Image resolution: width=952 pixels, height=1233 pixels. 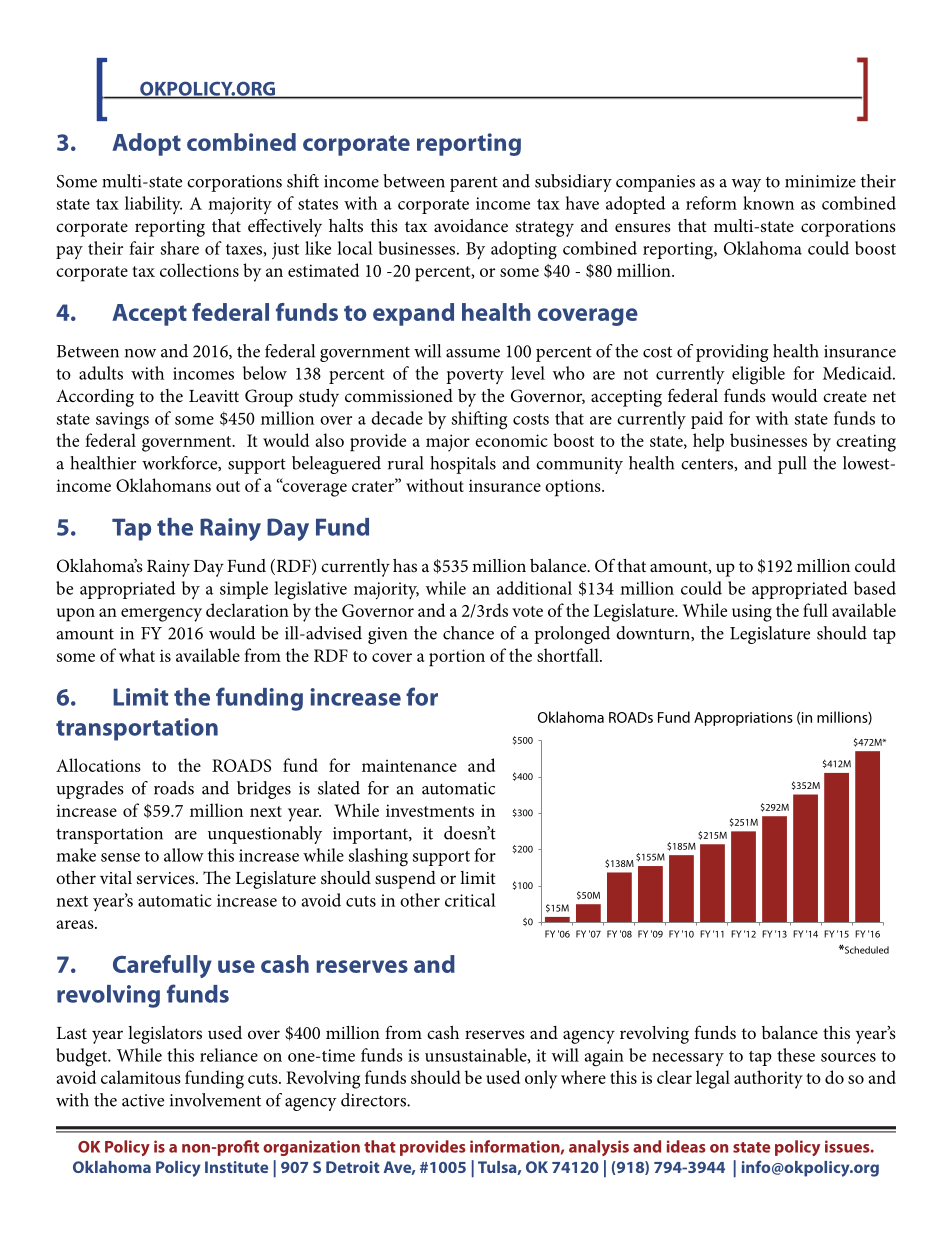 What do you see at coordinates (143, 1100) in the screenshot?
I see `active` at bounding box center [143, 1100].
